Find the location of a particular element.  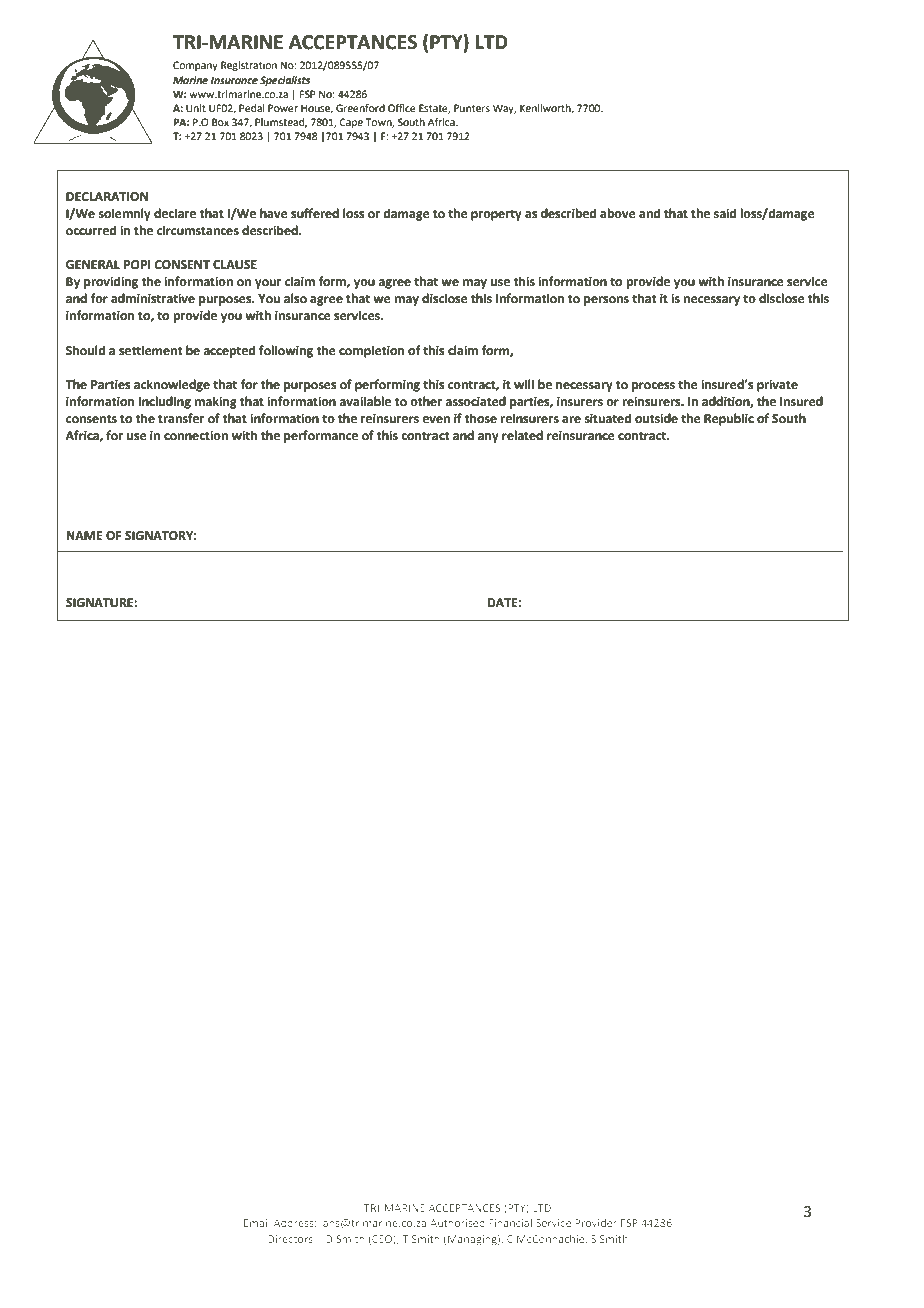

NAME is located at coordinates (85, 535).
